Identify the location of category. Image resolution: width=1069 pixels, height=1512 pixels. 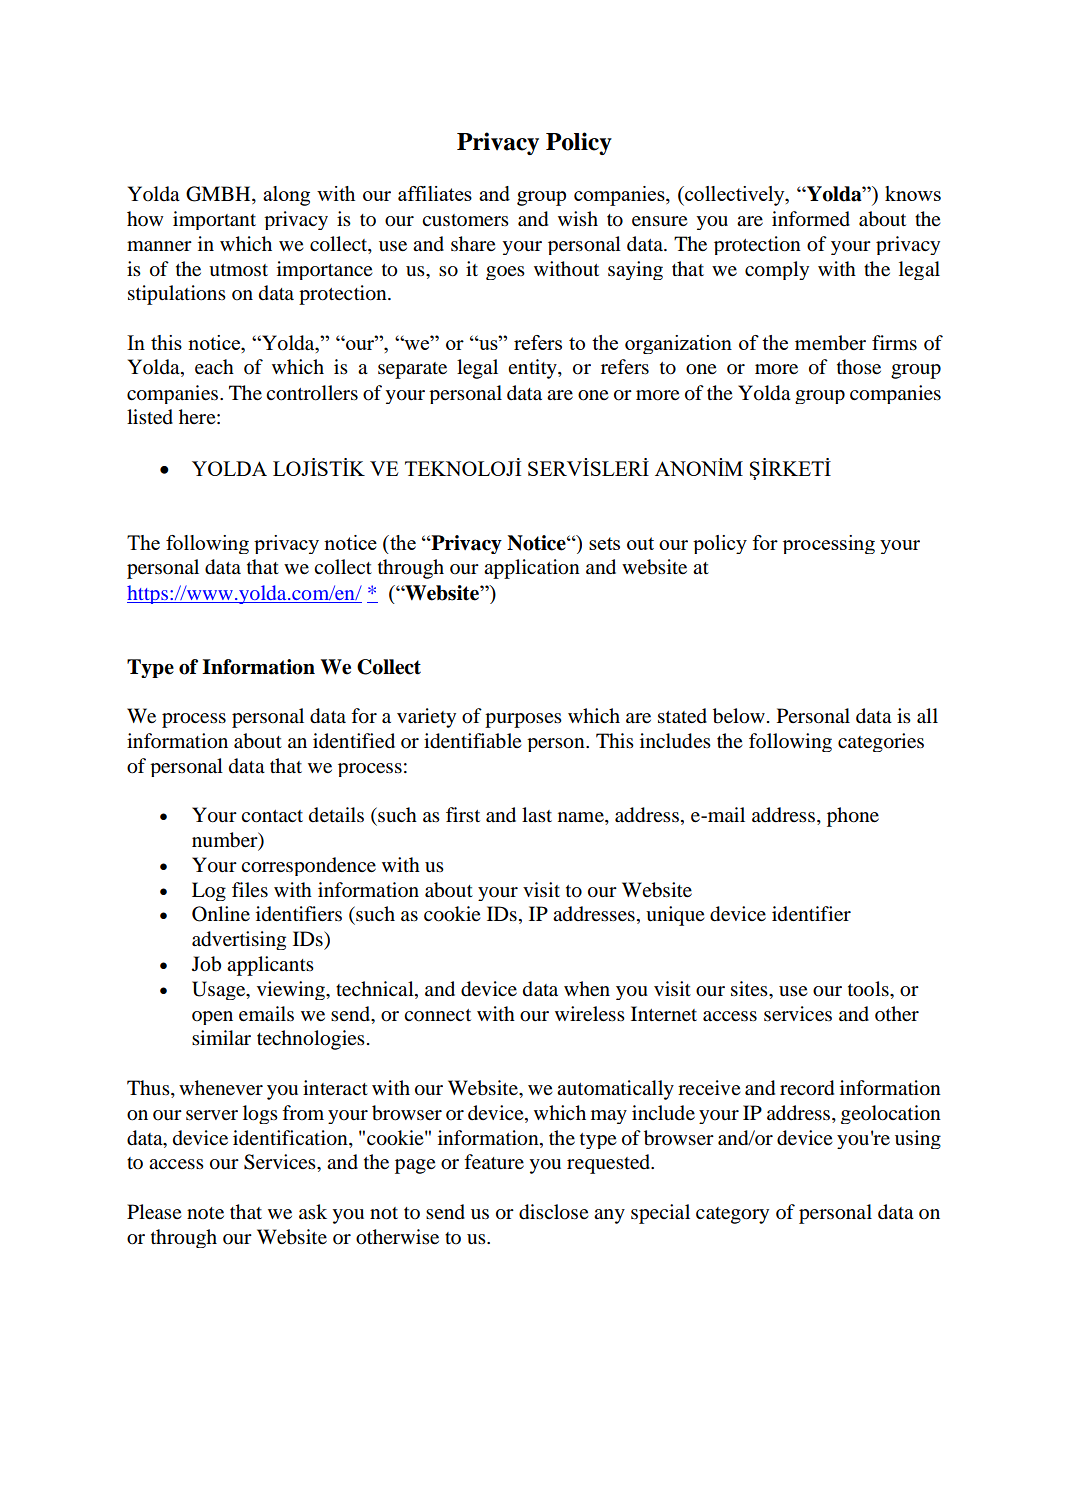
(732, 1215).
